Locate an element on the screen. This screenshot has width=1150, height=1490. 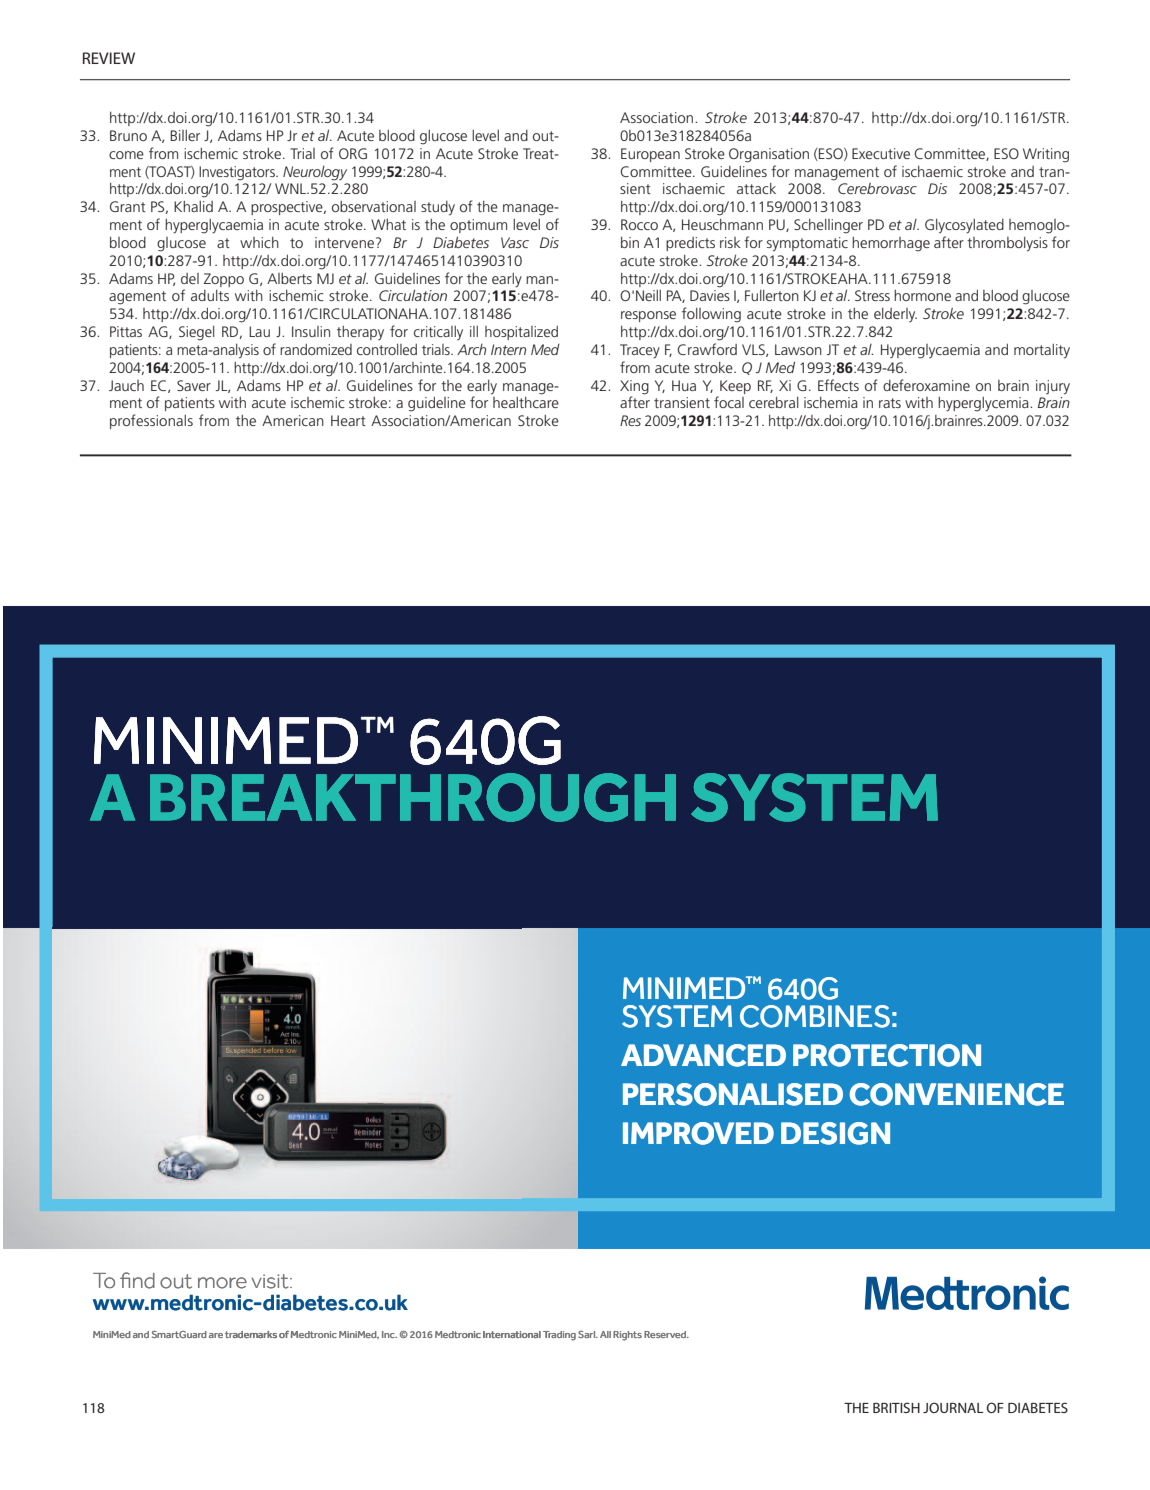
professionals is located at coordinates (151, 421).
